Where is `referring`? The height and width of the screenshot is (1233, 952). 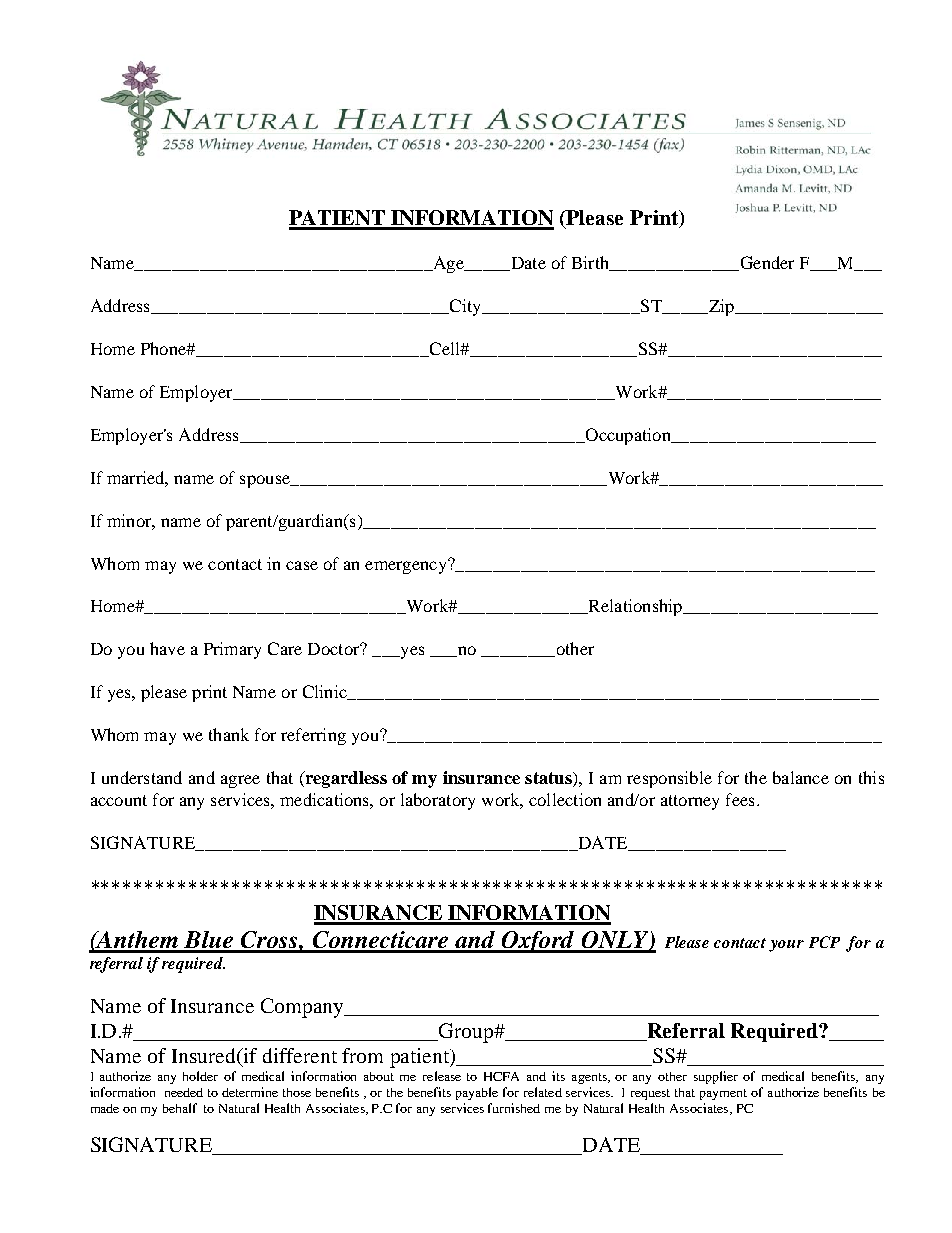
referring is located at coordinates (313, 736).
